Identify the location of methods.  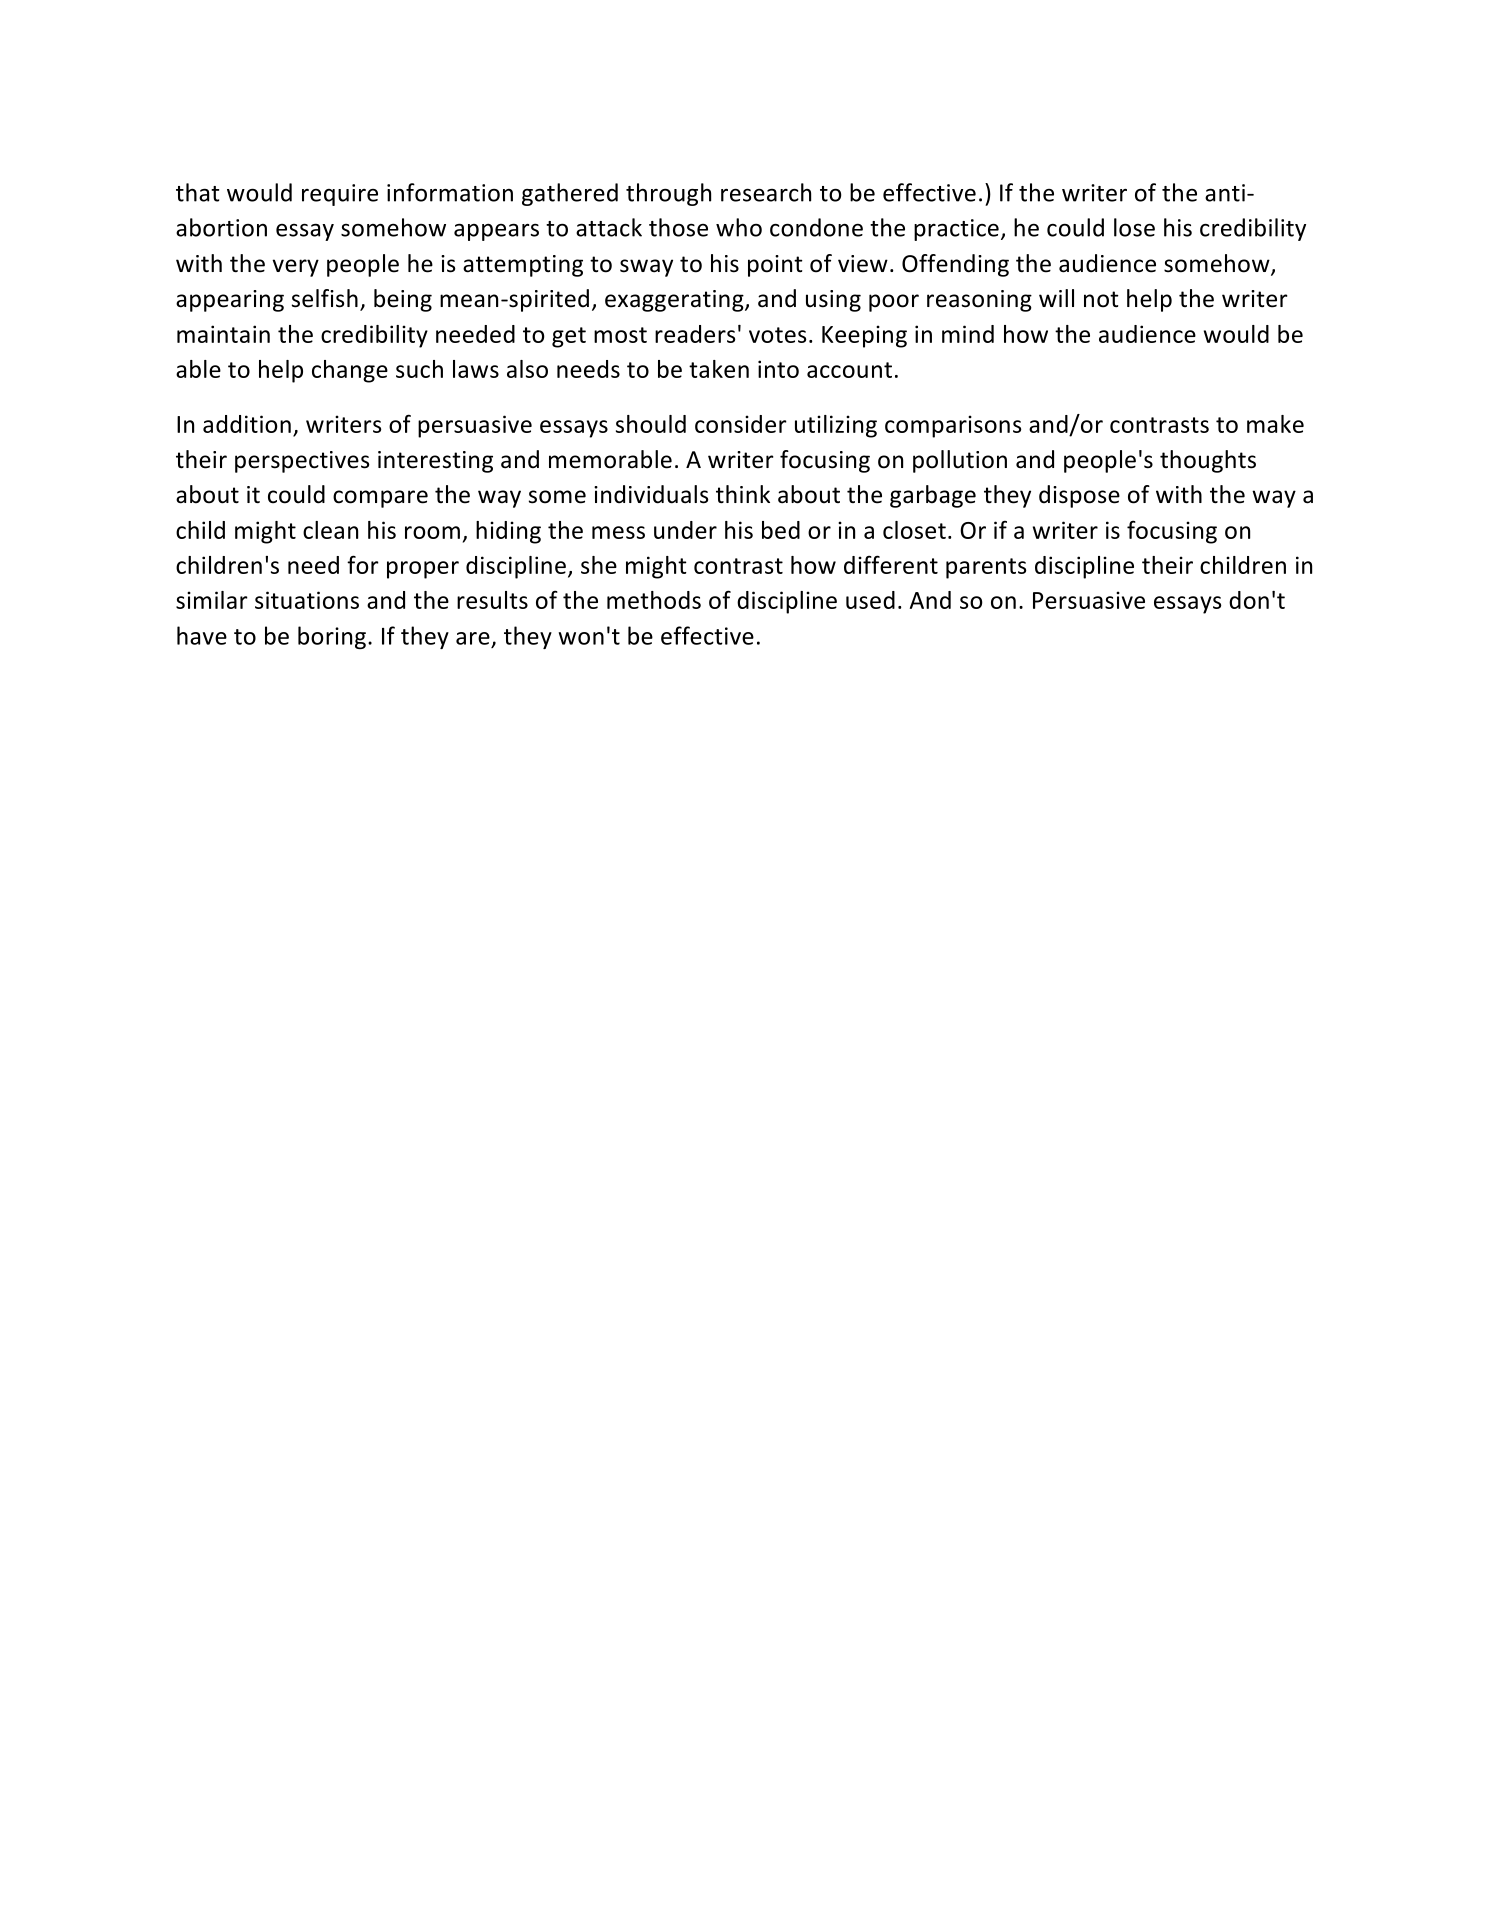
(654, 600).
